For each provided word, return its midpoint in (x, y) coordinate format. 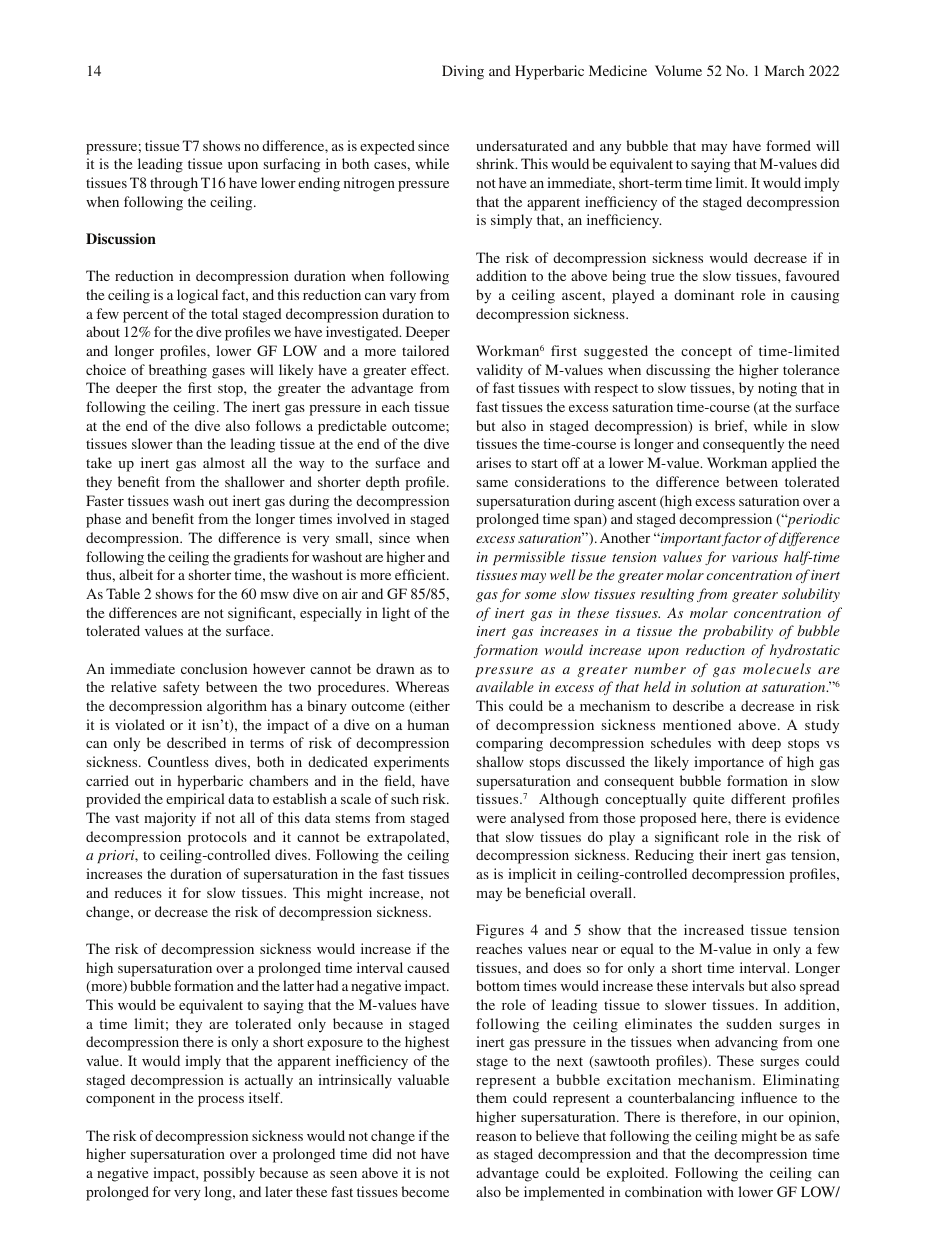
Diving (463, 72)
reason (496, 1137)
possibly (229, 1174)
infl (751, 1097)
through (174, 184)
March (784, 70)
